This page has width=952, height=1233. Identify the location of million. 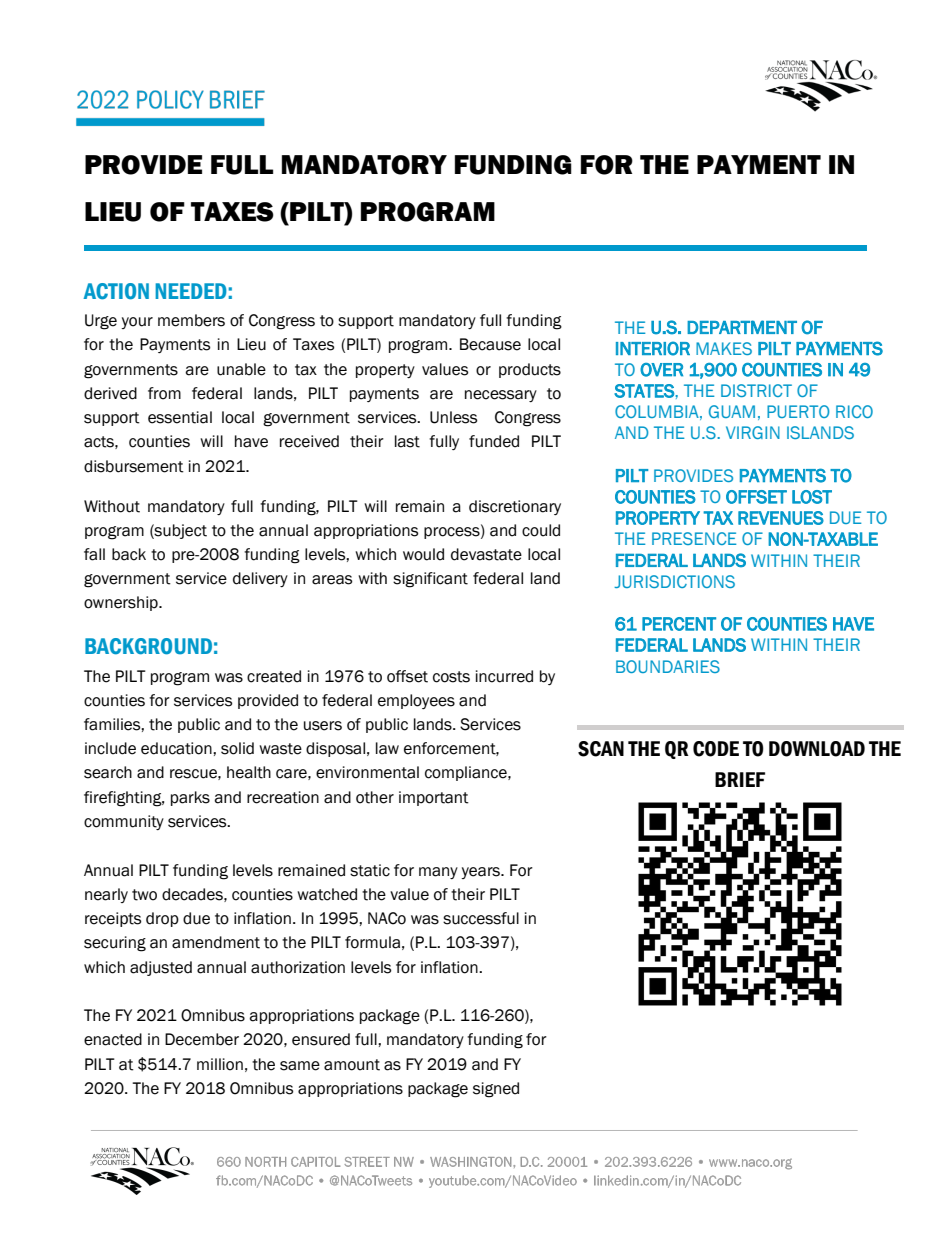
(220, 1064).
